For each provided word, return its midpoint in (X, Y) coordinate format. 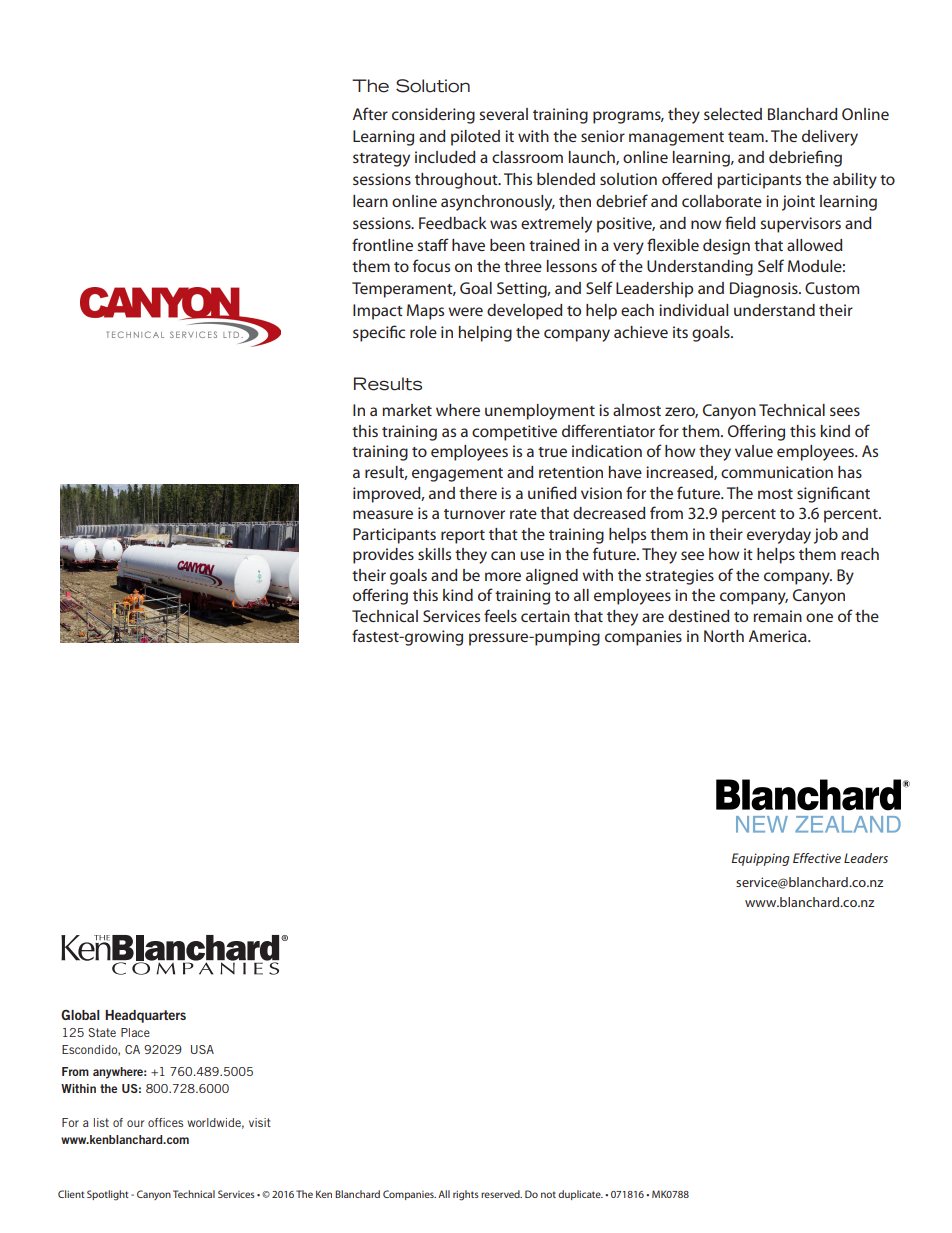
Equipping (760, 859)
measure (383, 514)
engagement (457, 475)
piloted (475, 138)
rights (466, 1195)
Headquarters (145, 1016)
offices (165, 1122)
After (370, 113)
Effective (817, 858)
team (747, 137)
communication (777, 472)
